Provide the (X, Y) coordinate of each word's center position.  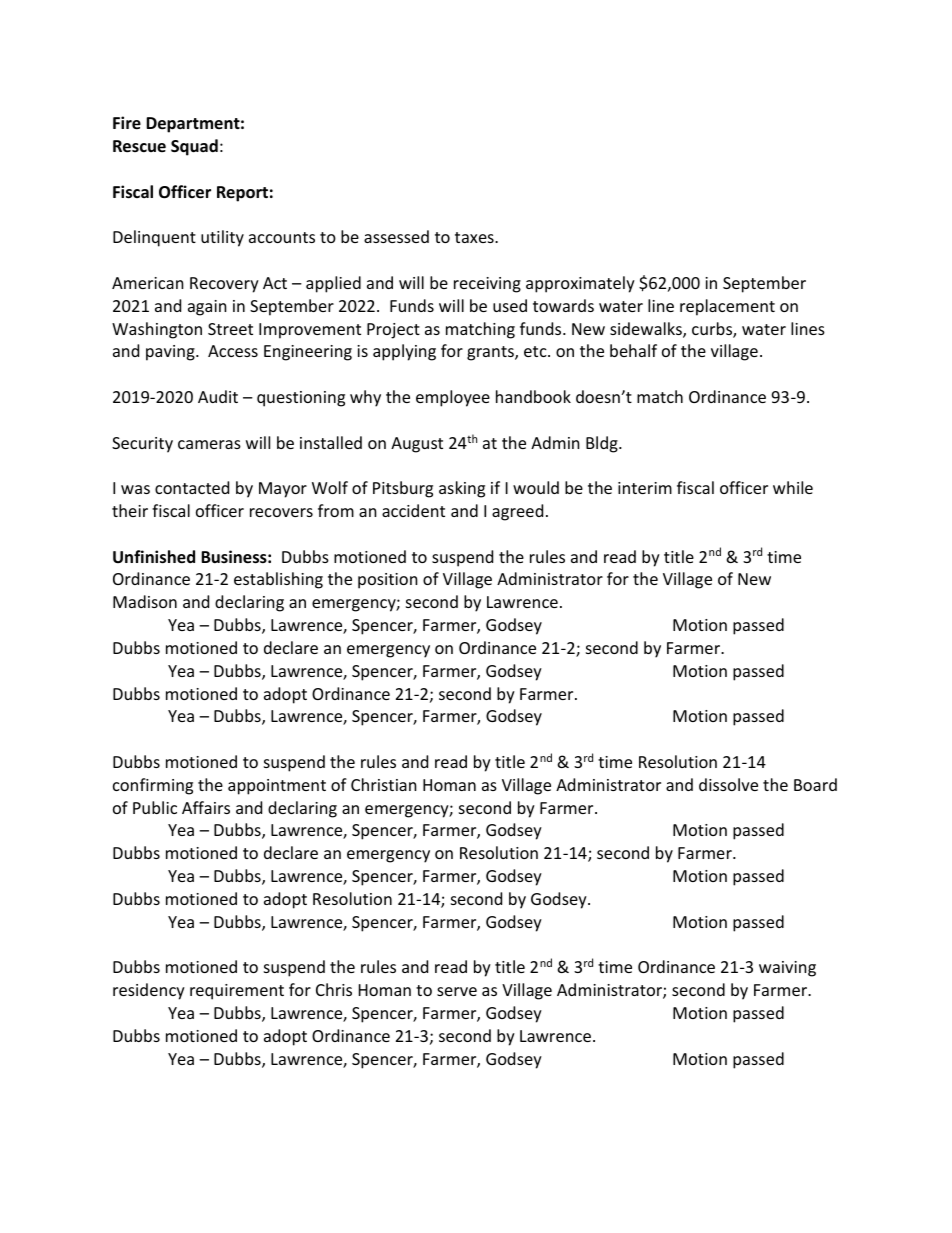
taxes (475, 237)
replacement (727, 307)
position (388, 581)
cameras (209, 444)
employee (453, 398)
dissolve (728, 784)
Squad (194, 147)
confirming (153, 786)
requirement (237, 992)
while (793, 487)
